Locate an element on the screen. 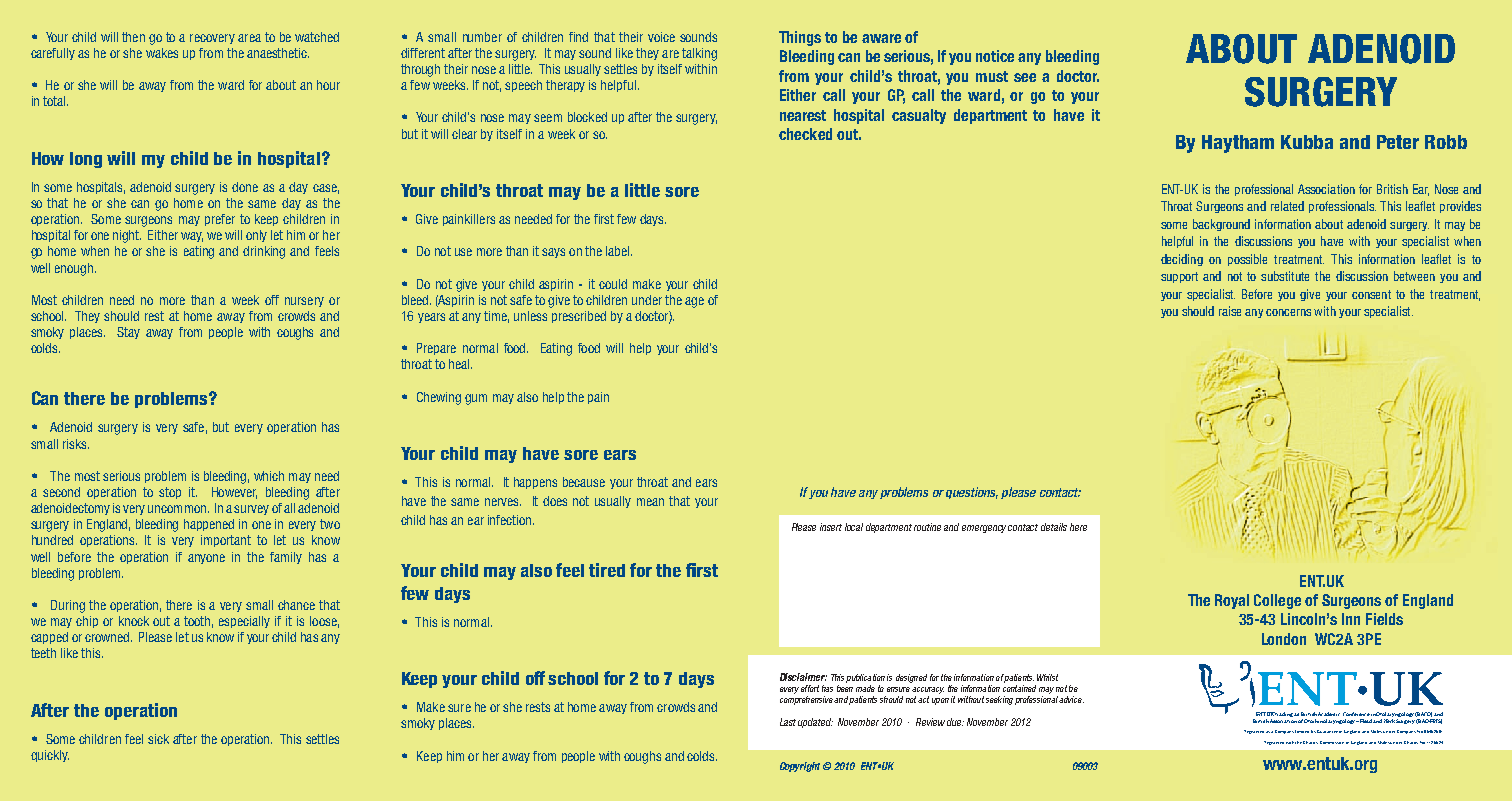 The height and width of the screenshot is (801, 1512). Guarantee is located at coordinates (1327, 731).
